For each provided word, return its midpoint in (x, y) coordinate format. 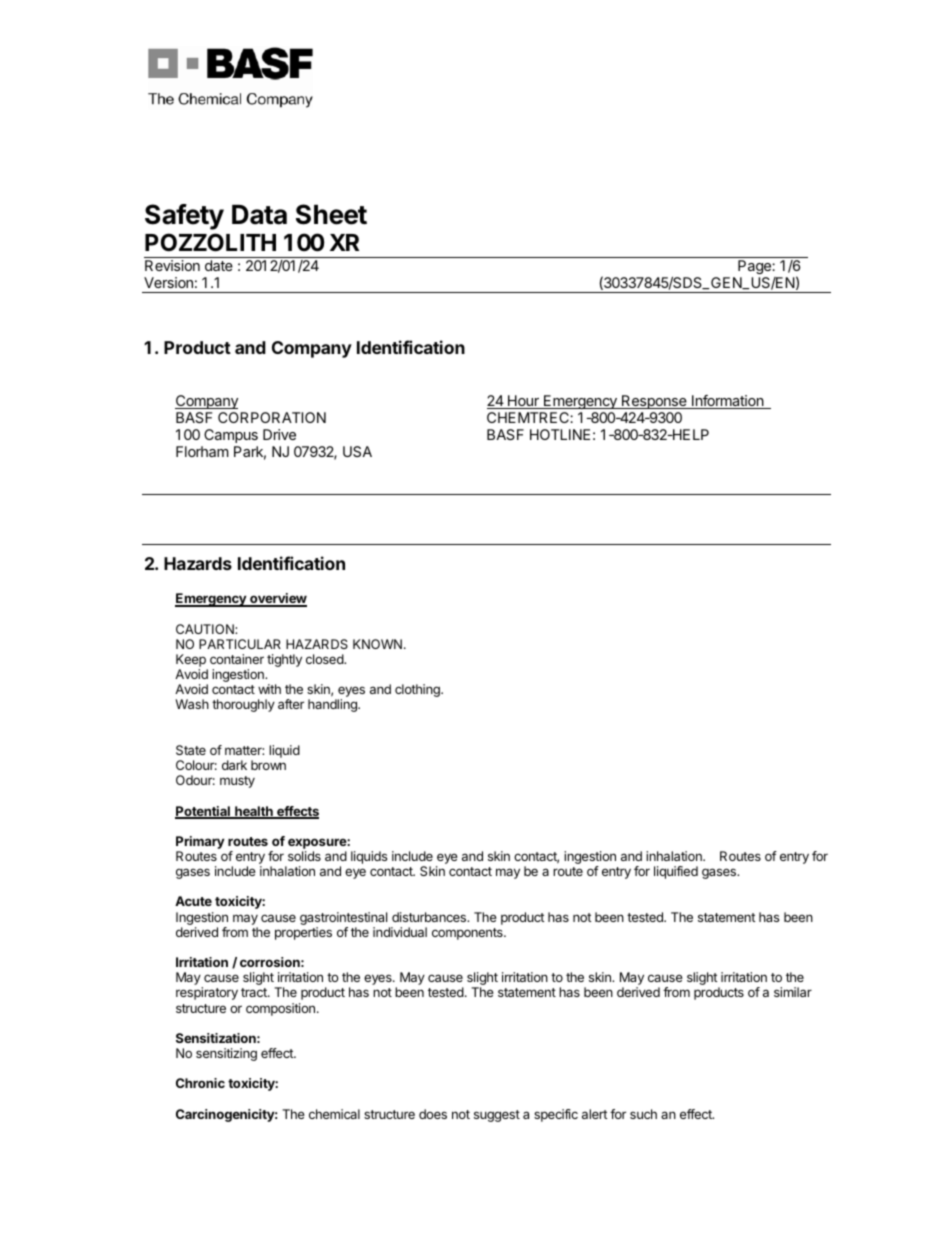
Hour (523, 402)
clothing (418, 690)
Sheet (331, 214)
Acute (193, 901)
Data (259, 215)
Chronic (200, 1083)
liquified (676, 872)
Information (727, 402)
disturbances (430, 917)
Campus (231, 436)
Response (654, 402)
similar (793, 992)
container (237, 659)
